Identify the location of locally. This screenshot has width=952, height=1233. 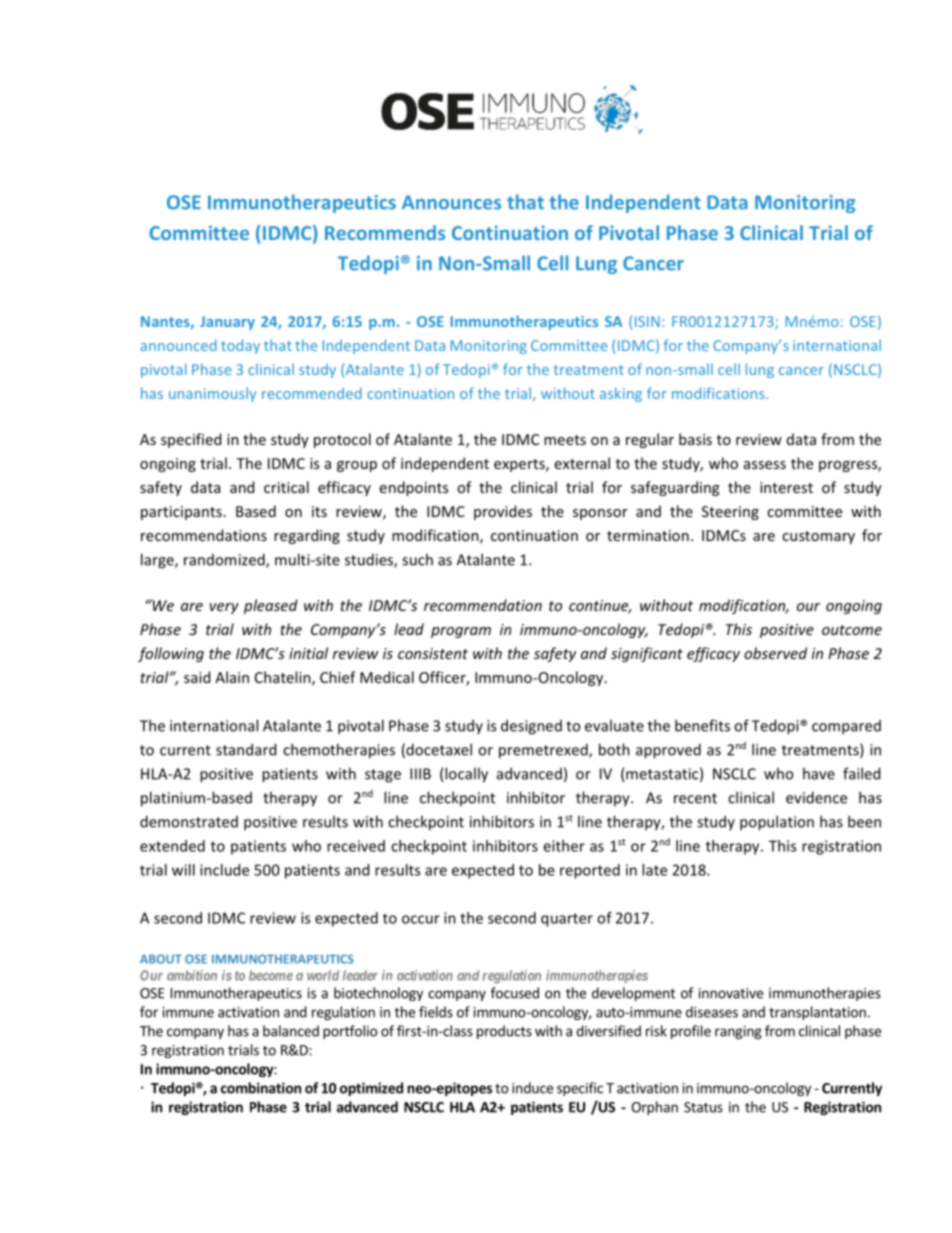
(465, 775).
